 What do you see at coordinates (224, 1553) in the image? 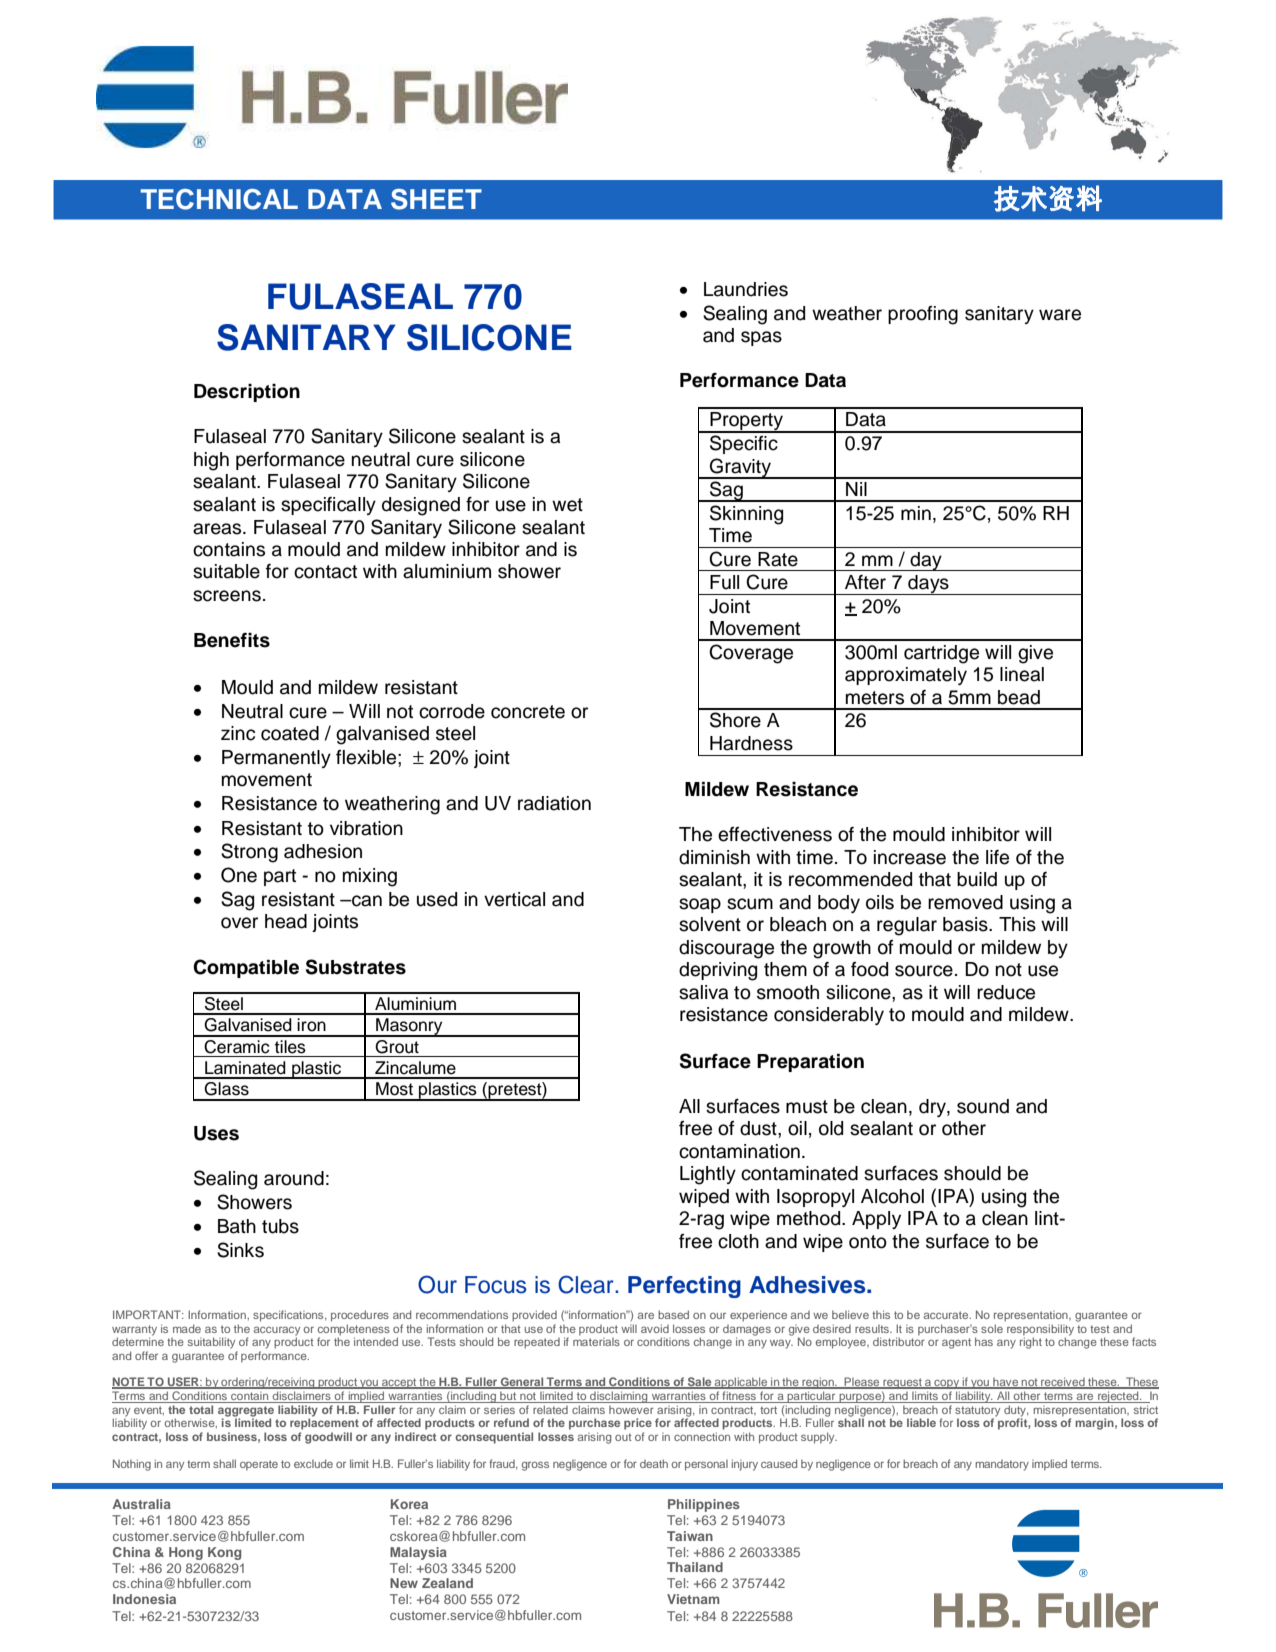
I see `Kong` at bounding box center [224, 1553].
